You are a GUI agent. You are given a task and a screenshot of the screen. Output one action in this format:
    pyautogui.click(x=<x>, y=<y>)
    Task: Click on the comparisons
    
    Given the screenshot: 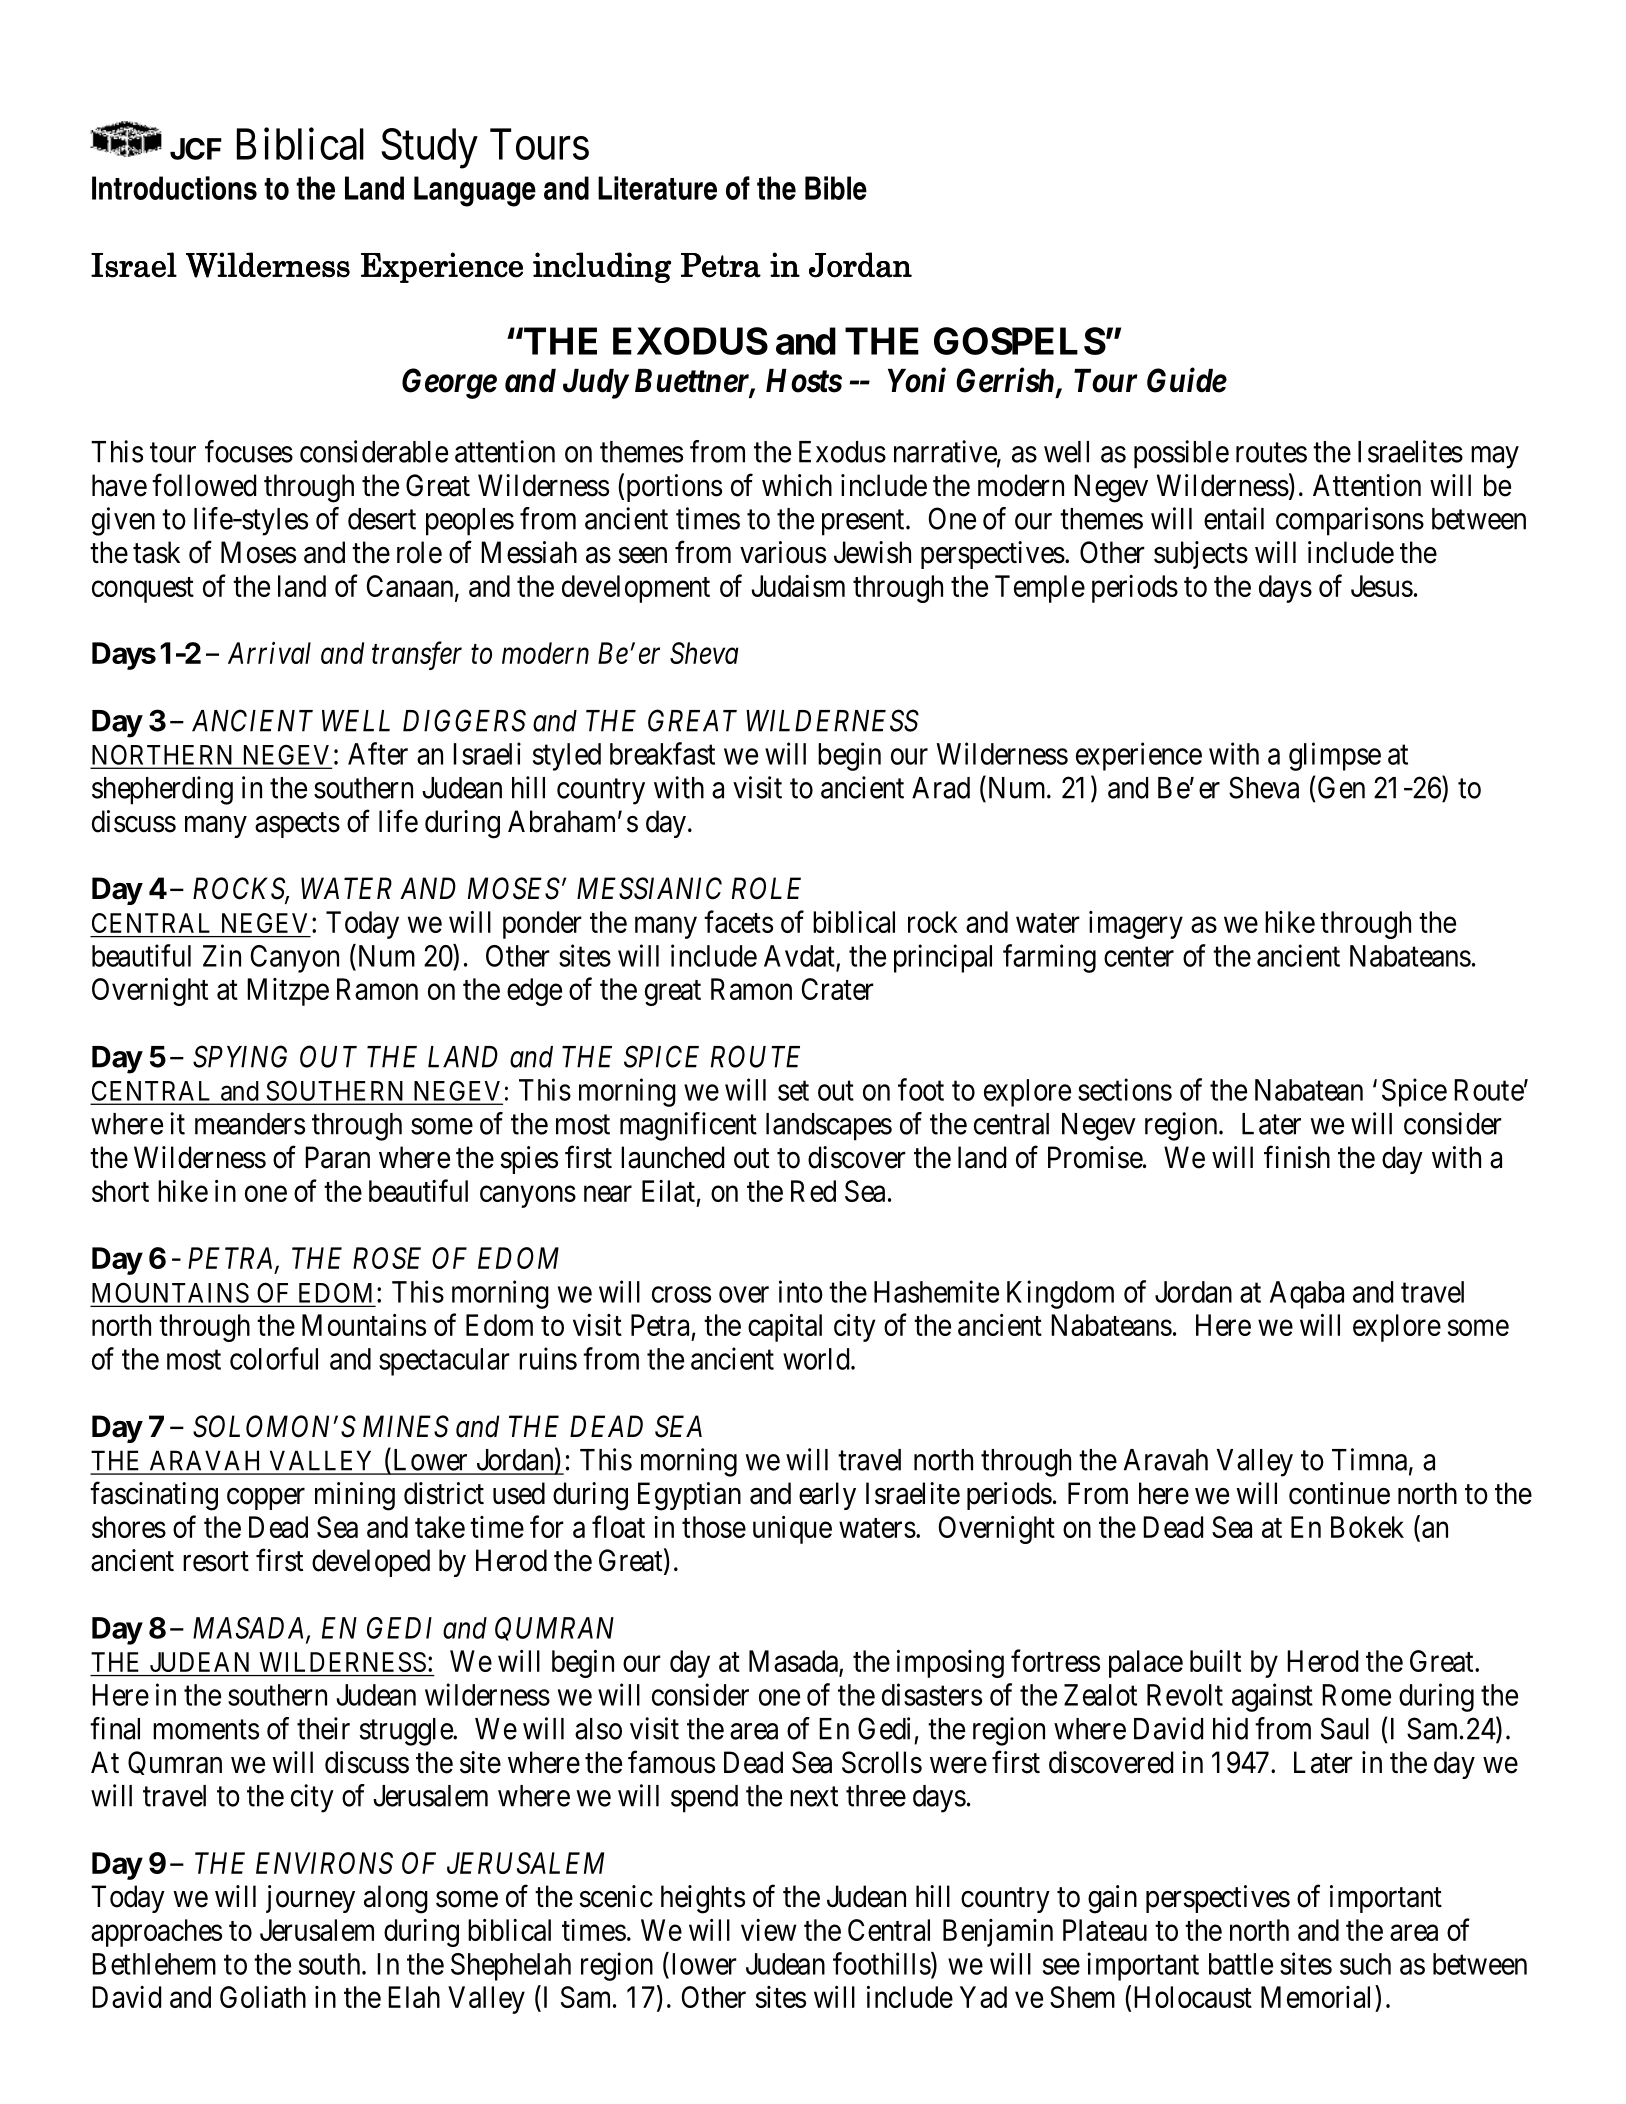 What is the action you would take?
    pyautogui.click(x=1350, y=521)
